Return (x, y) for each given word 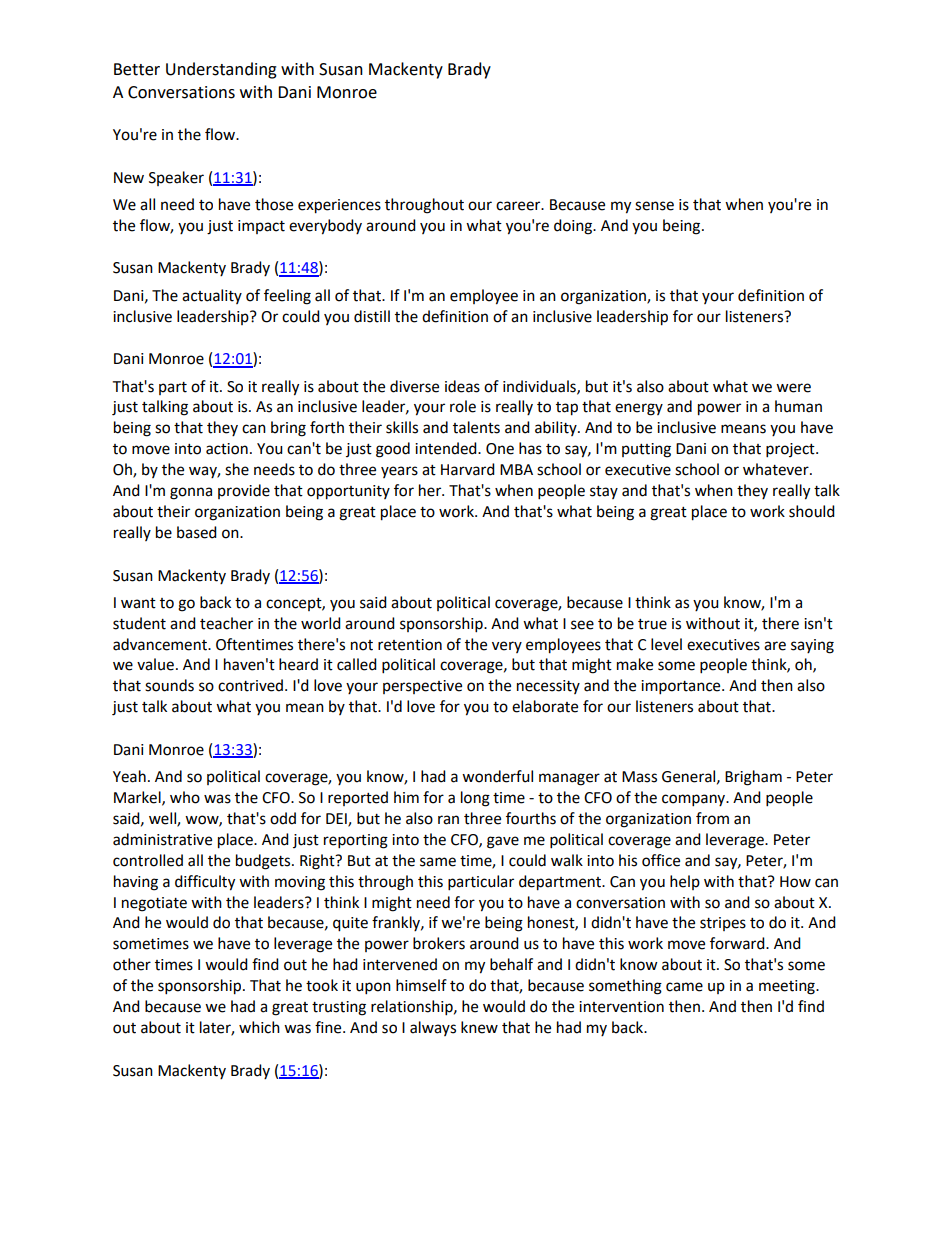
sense (654, 206)
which (259, 1027)
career (519, 206)
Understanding (221, 70)
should (812, 511)
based (197, 532)
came (684, 987)
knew (479, 1027)
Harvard (468, 469)
